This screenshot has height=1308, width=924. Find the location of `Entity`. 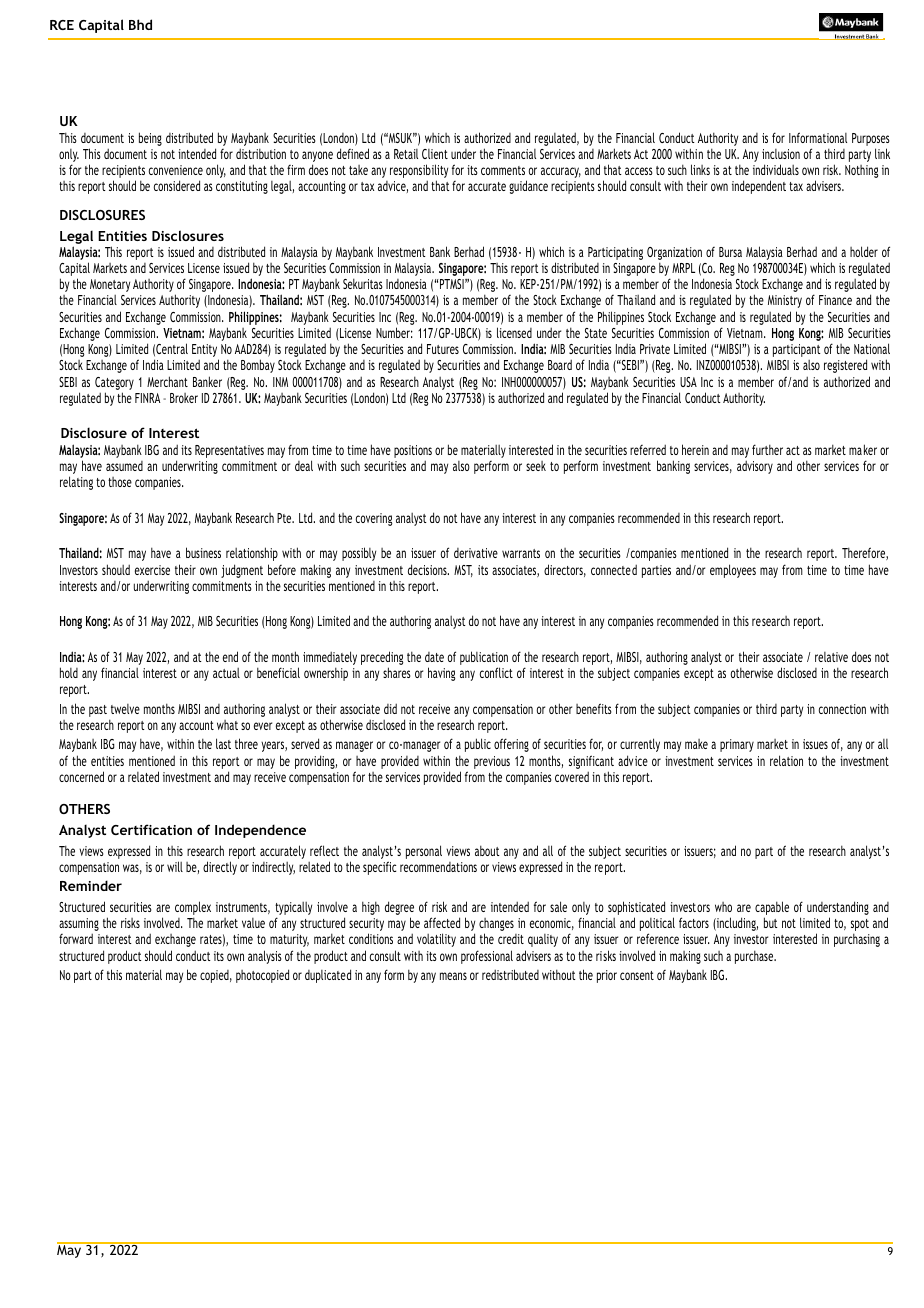

Entity is located at coordinates (205, 352).
